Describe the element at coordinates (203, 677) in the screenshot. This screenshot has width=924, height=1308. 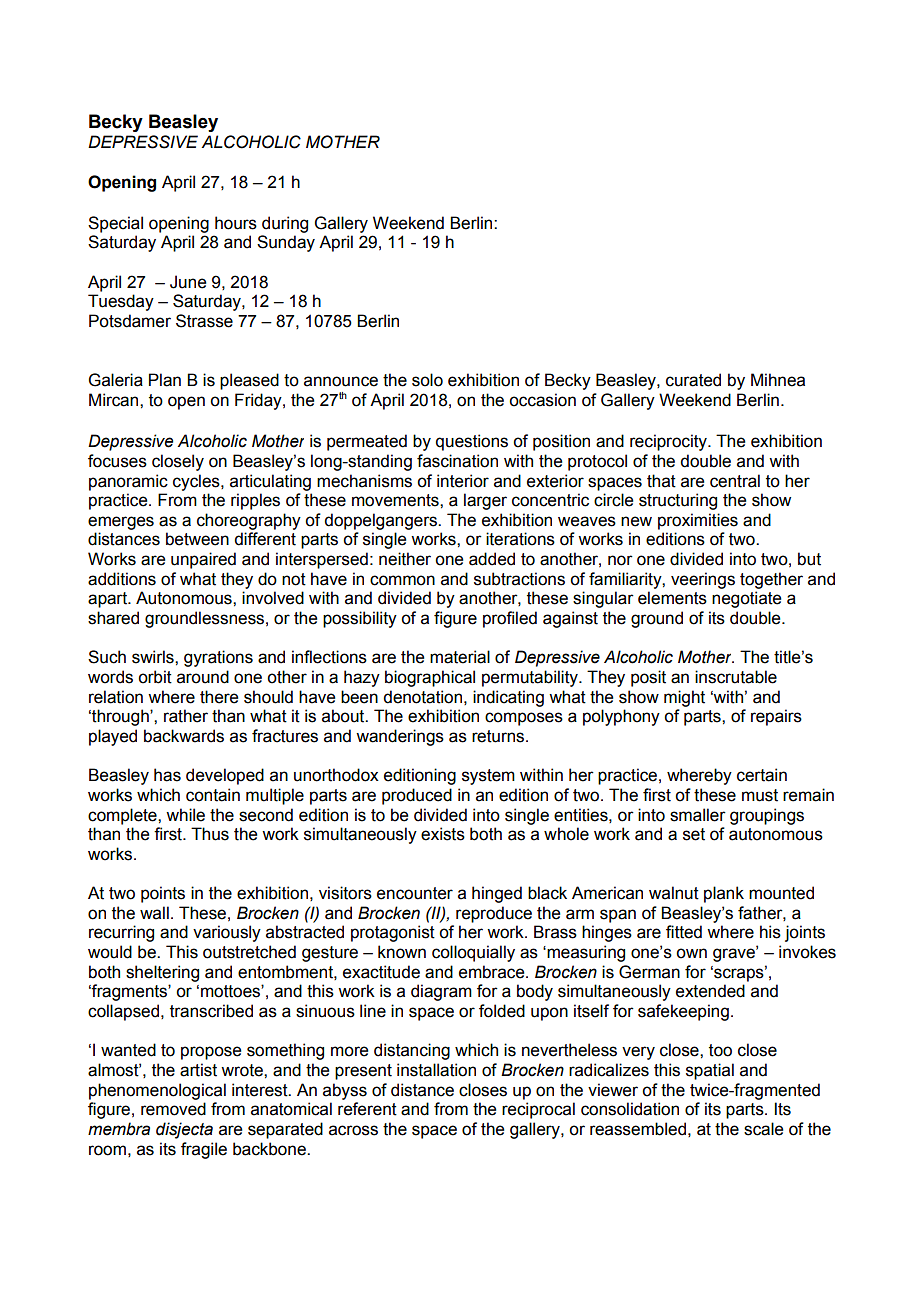
I see `around` at that location.
